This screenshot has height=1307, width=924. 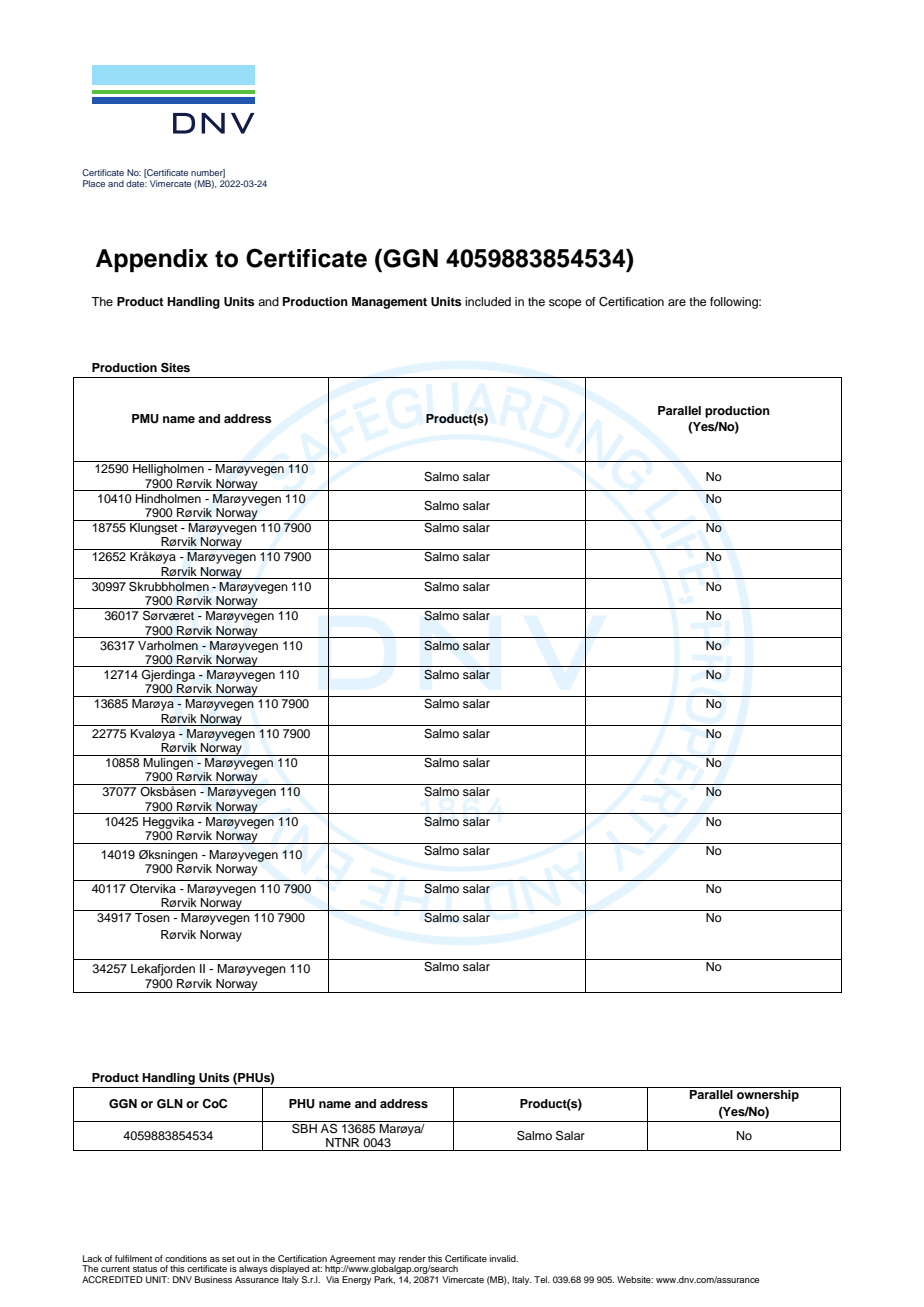 What do you see at coordinates (389, 303) in the screenshot?
I see `Management` at bounding box center [389, 303].
